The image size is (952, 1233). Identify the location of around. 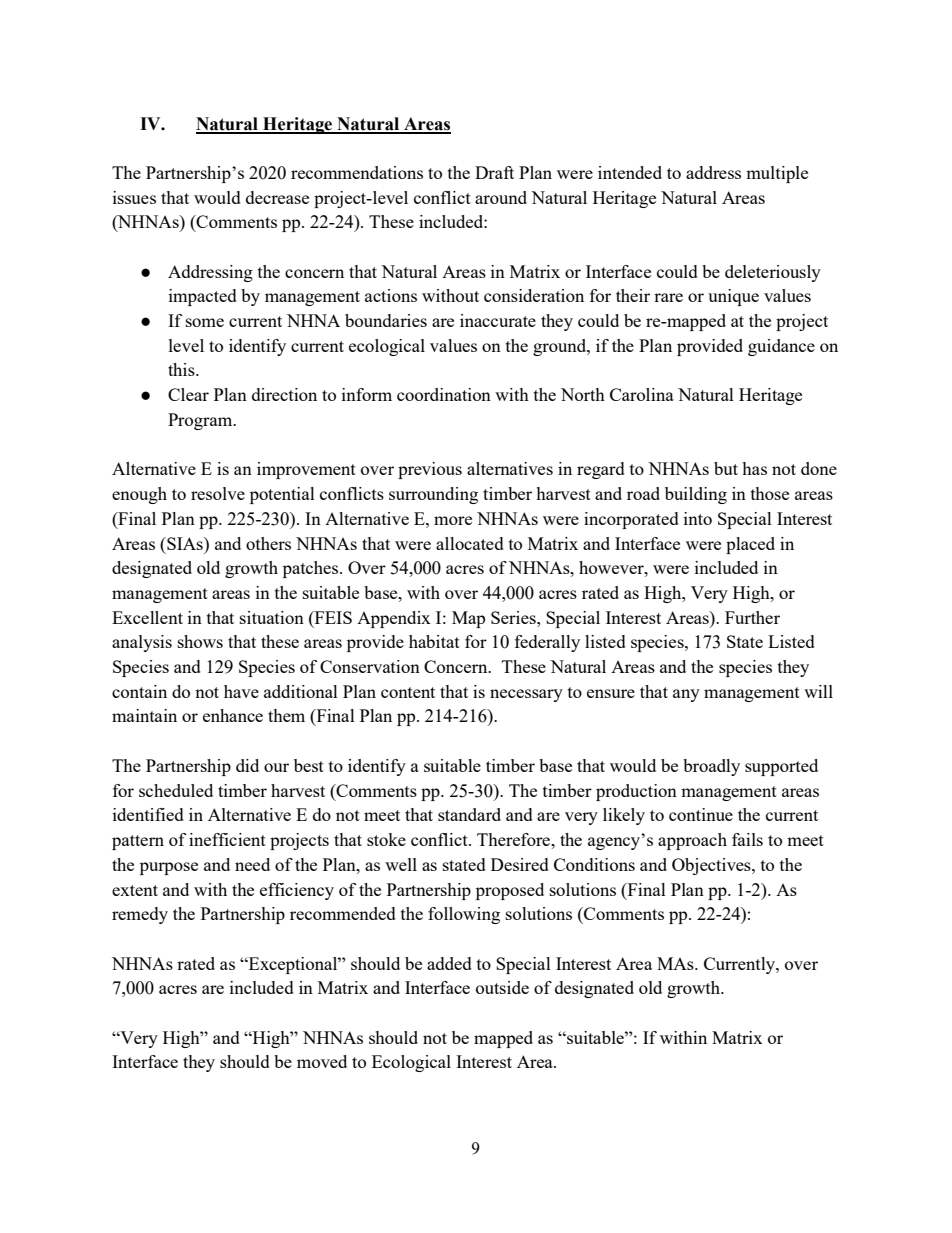
(501, 197).
